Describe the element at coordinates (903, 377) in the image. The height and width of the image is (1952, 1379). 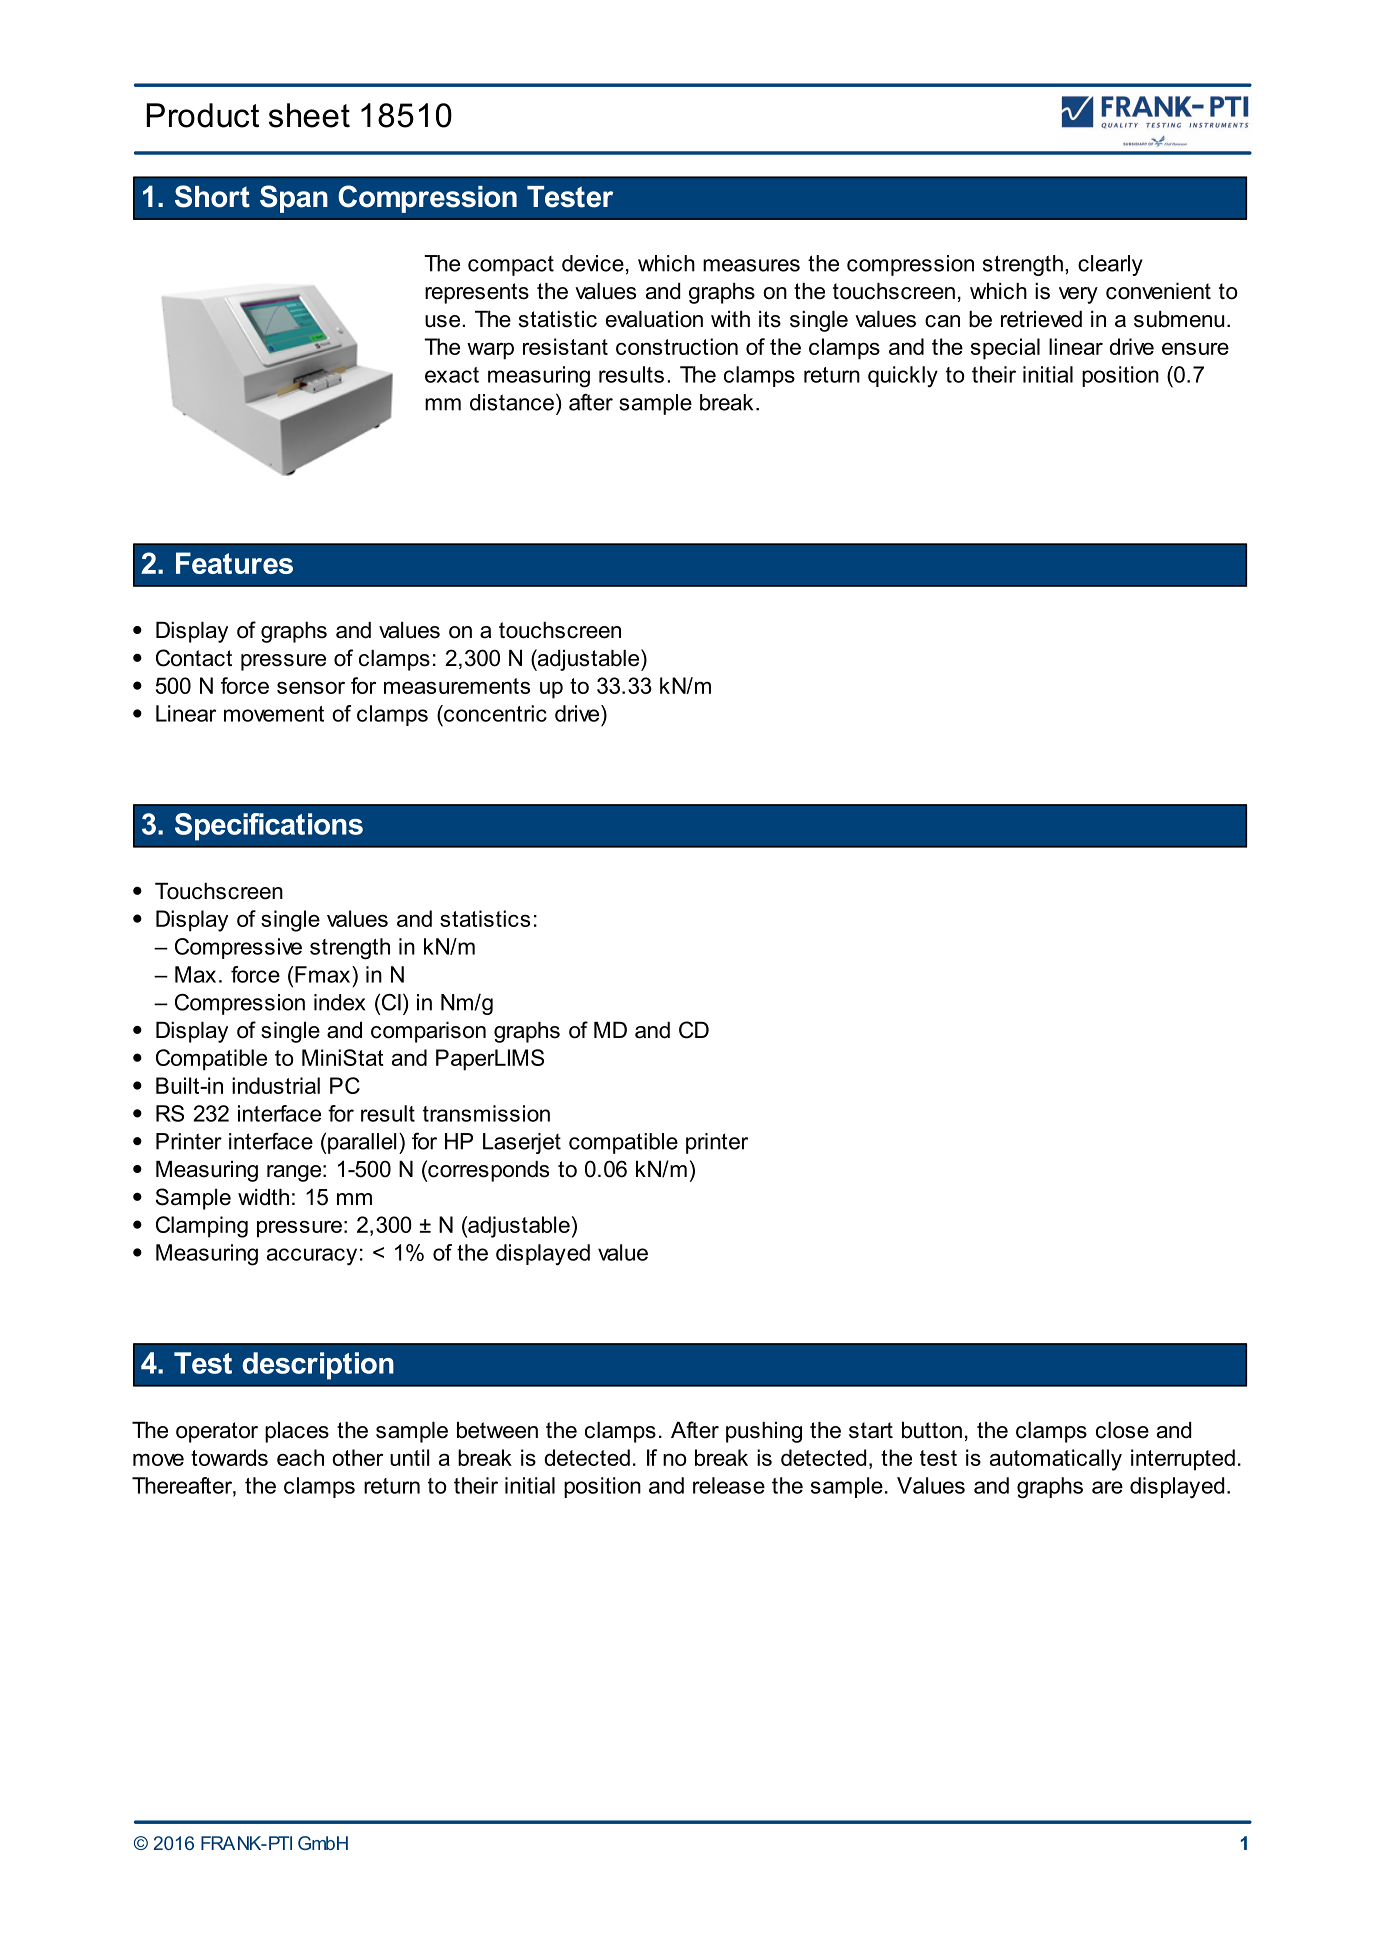
I see `quickly` at that location.
